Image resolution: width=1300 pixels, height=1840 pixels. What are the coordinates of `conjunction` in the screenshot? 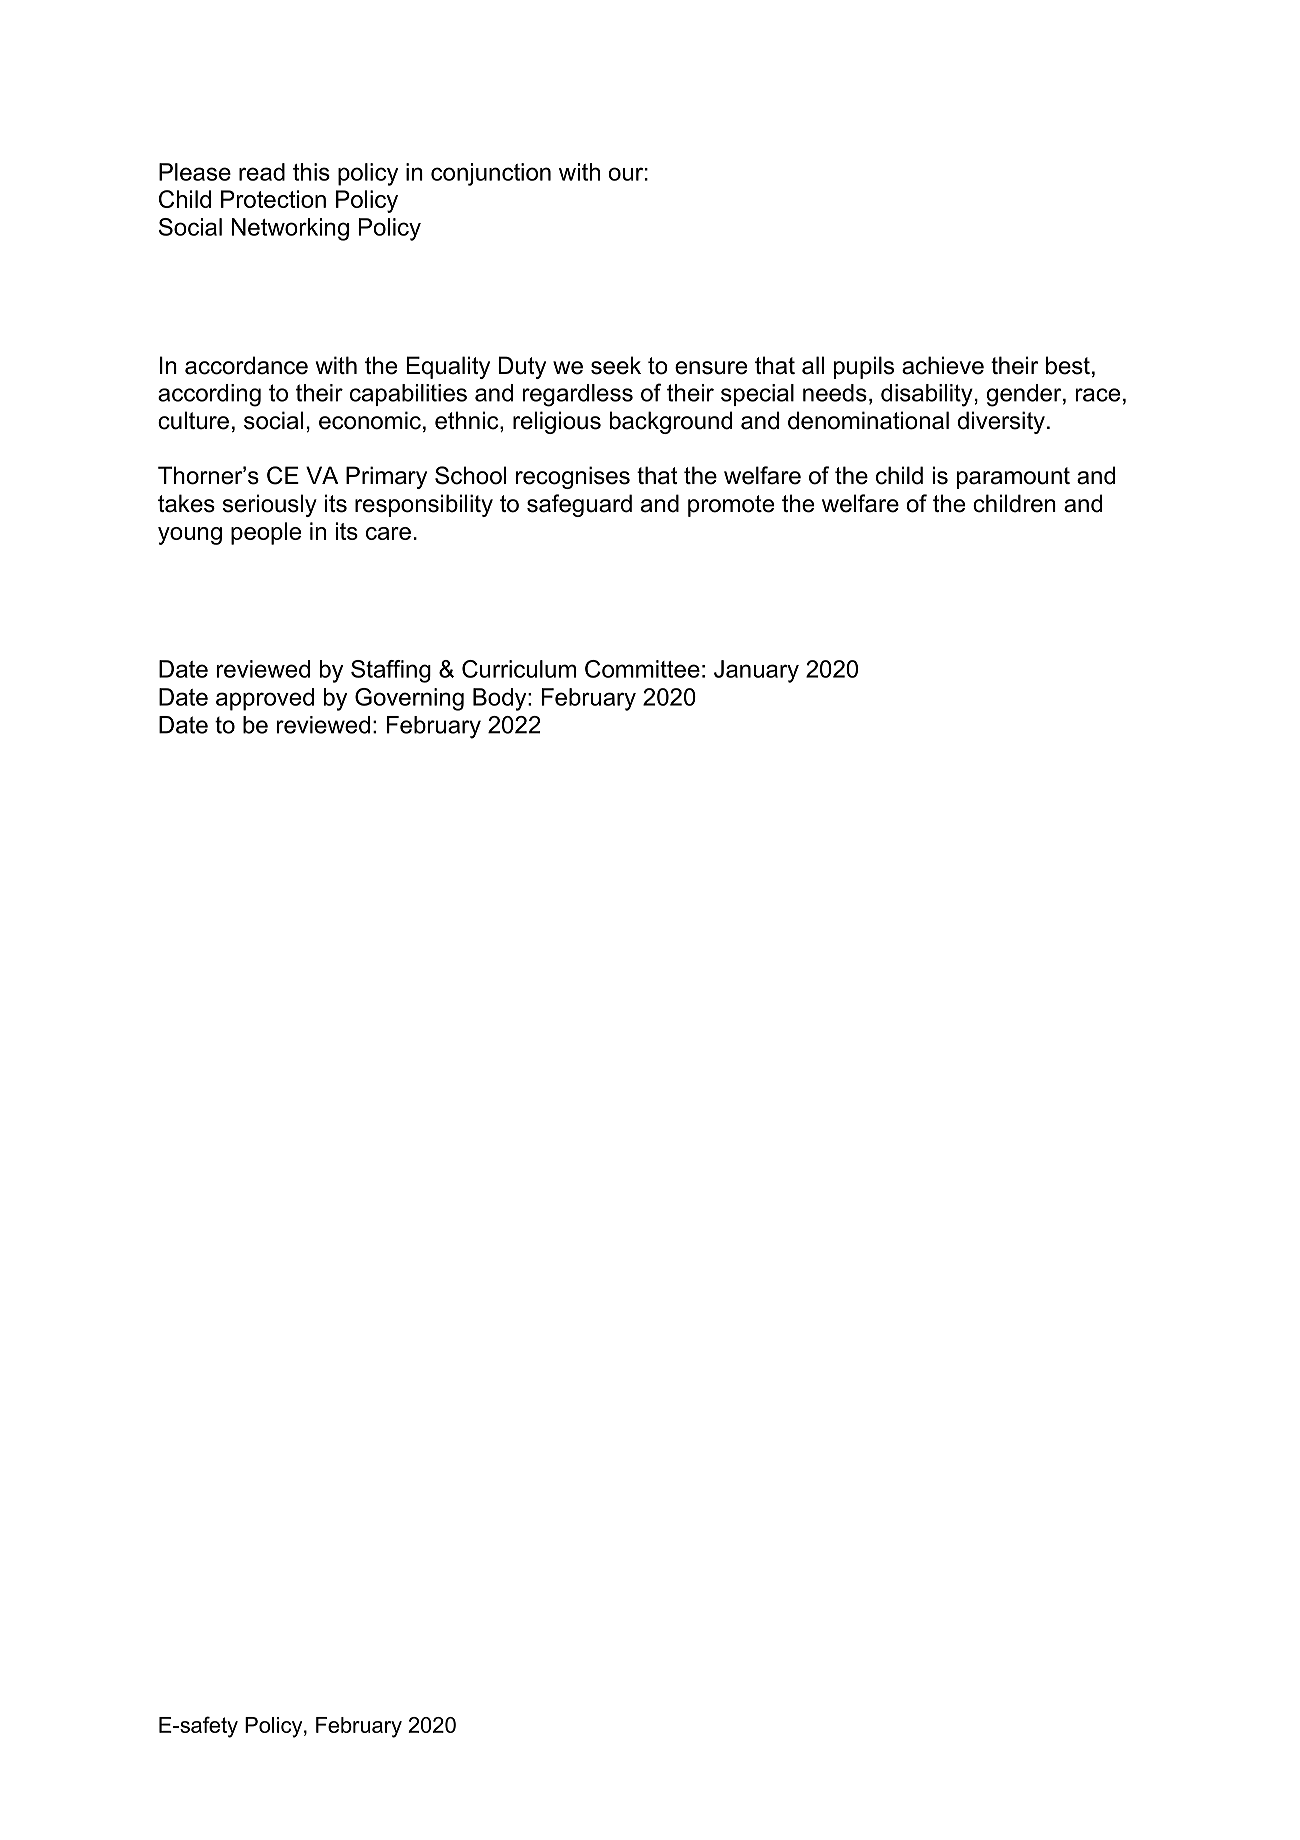 It's located at (491, 174).
